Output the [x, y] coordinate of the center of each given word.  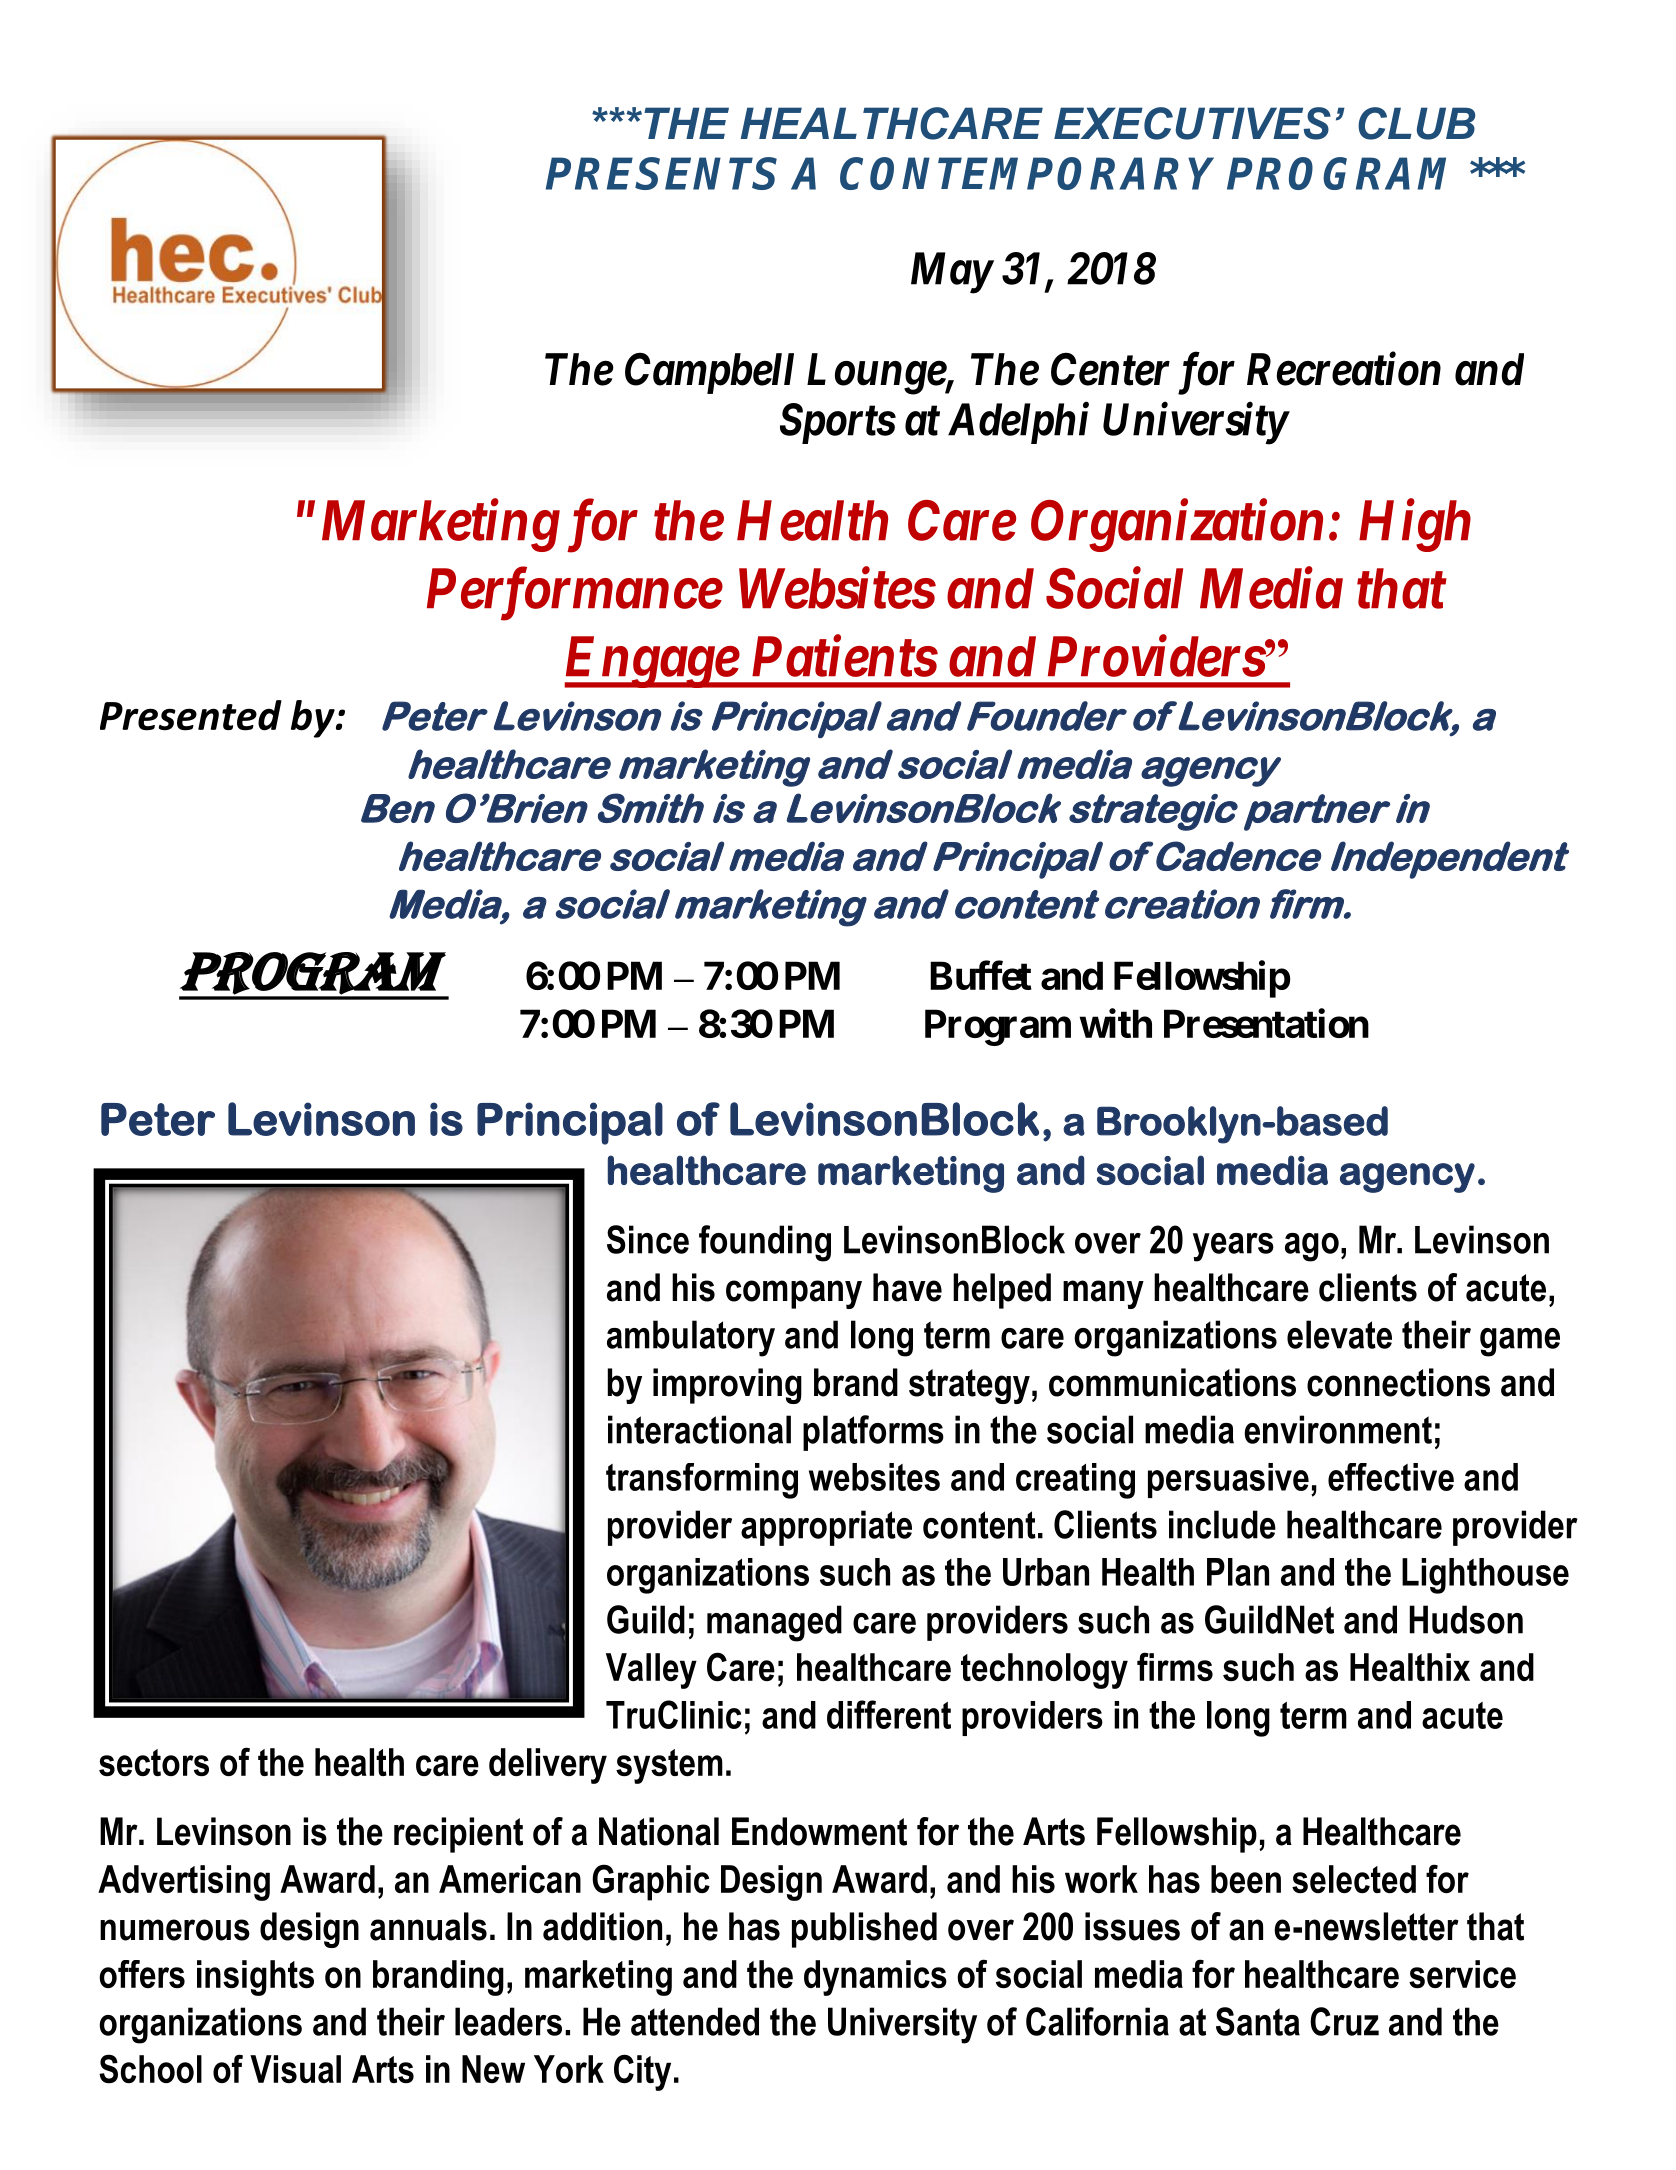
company [794, 1294]
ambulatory [691, 1338]
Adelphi [1018, 423]
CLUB [1416, 123]
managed [774, 1623]
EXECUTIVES [1192, 123]
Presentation [1266, 1023]
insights [255, 1978]
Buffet [981, 975]
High [1415, 525]
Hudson [1466, 1619]
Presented [191, 715]
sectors [154, 1762]
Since [648, 1239]
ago [1312, 1247]
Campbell [709, 373]
